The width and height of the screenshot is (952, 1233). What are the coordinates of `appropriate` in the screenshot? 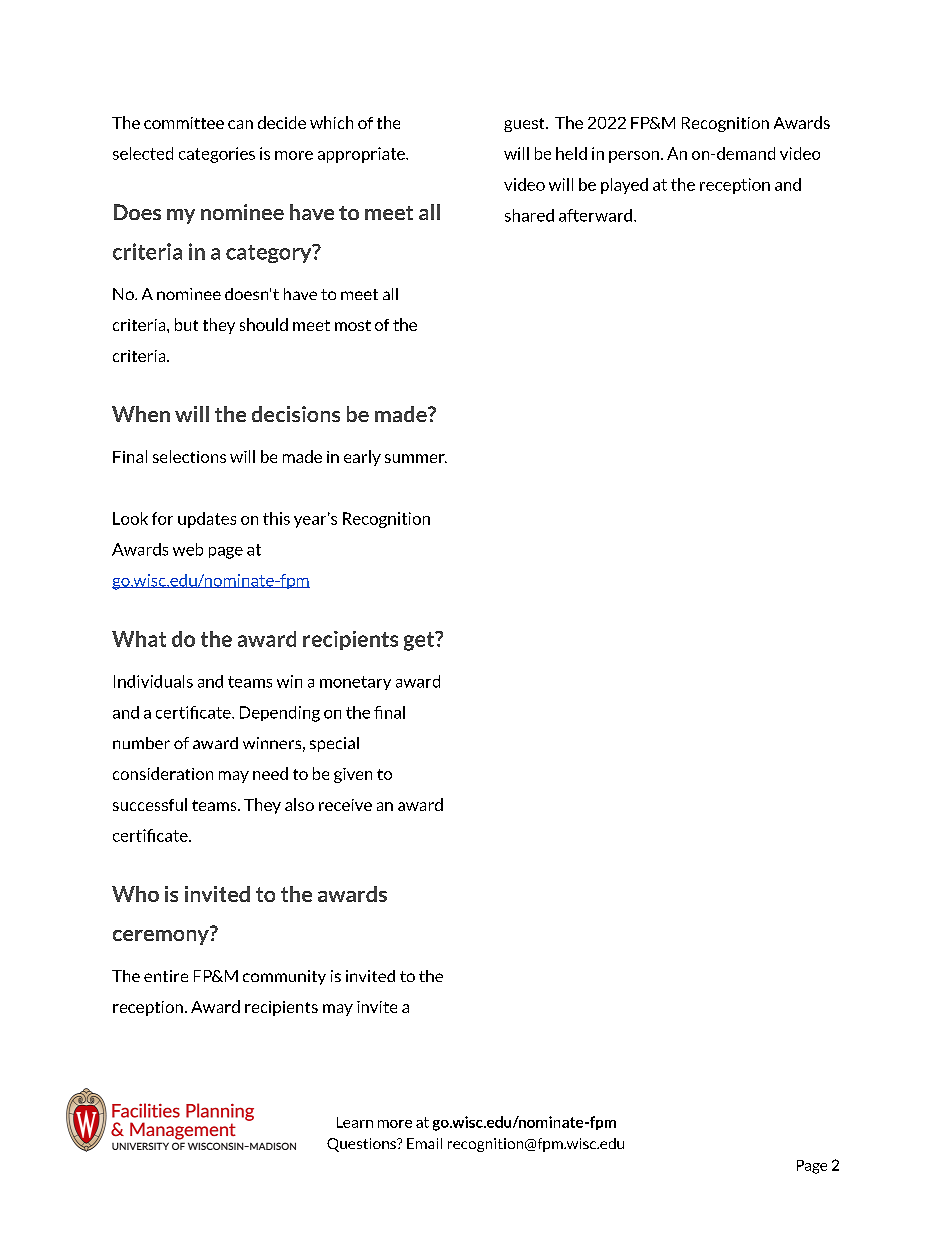 It's located at (362, 155).
